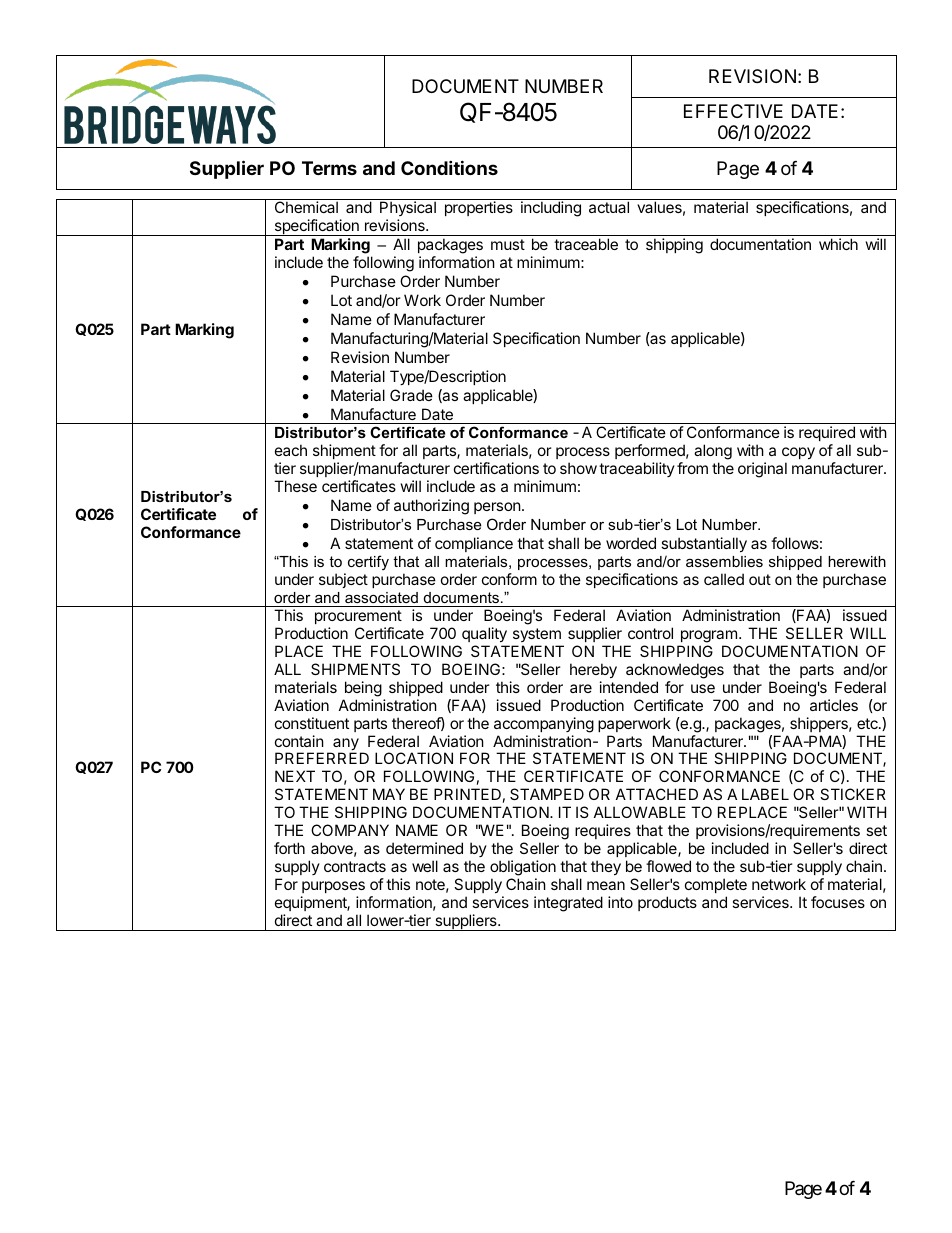  I want to click on show, so click(578, 468).
